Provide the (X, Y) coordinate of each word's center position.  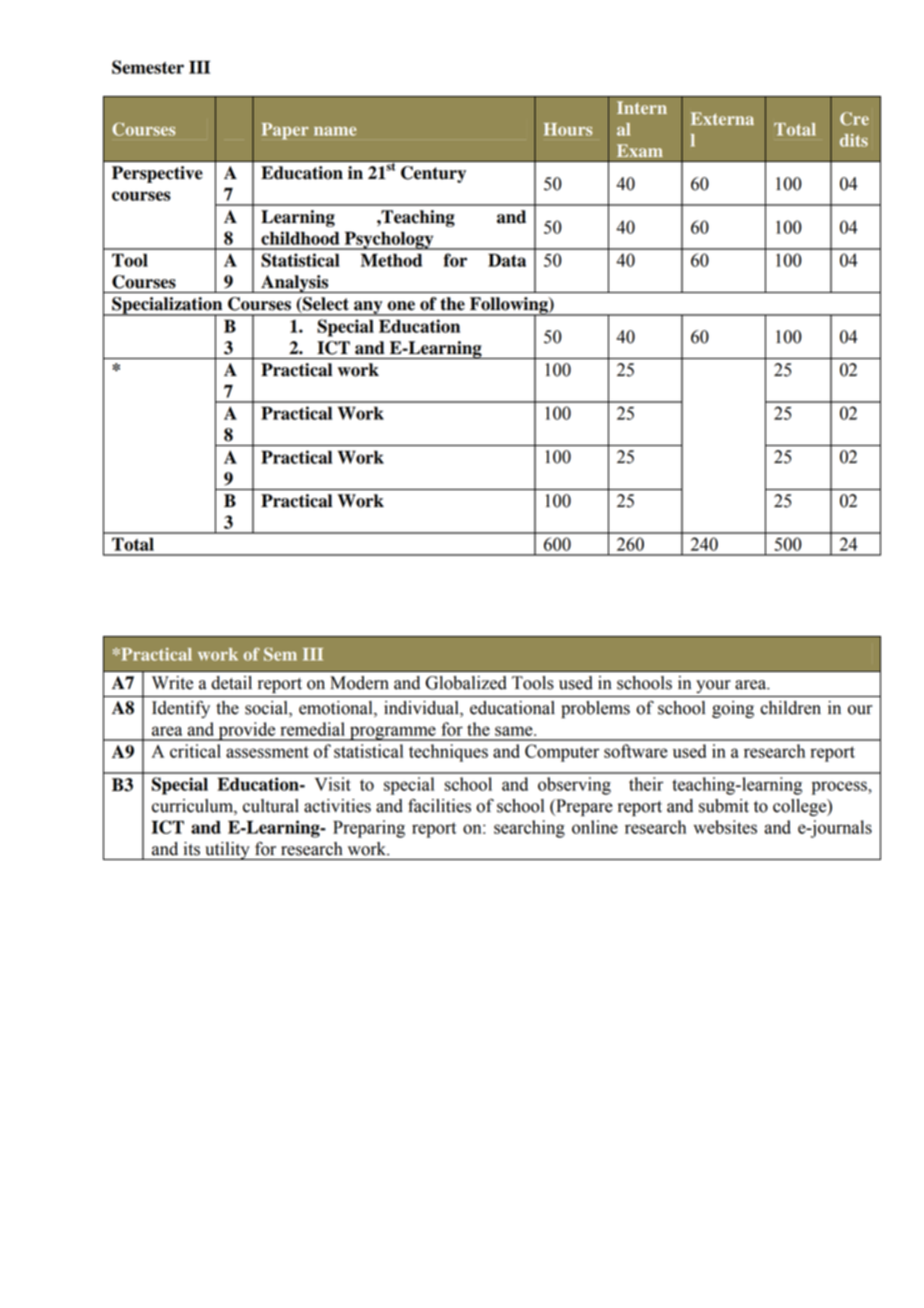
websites (725, 827)
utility (227, 851)
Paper (285, 131)
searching (529, 829)
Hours (568, 129)
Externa (722, 118)
